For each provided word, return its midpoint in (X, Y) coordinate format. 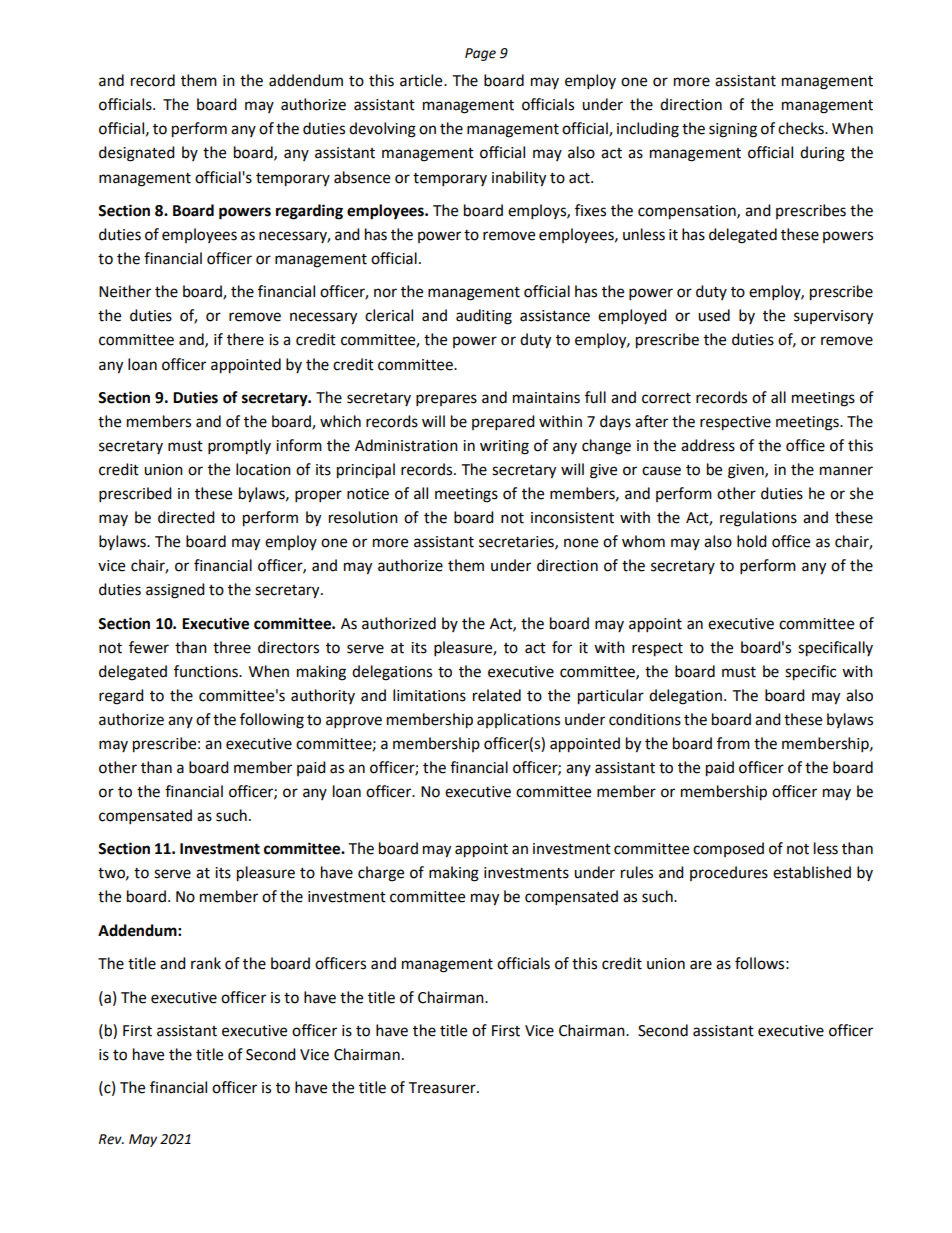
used (714, 315)
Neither (125, 291)
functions (207, 671)
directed (186, 517)
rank (206, 963)
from (733, 743)
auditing (484, 317)
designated (137, 154)
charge (381, 874)
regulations (758, 519)
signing (733, 130)
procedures (729, 873)
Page (480, 54)
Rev (111, 1139)
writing (504, 447)
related (497, 695)
